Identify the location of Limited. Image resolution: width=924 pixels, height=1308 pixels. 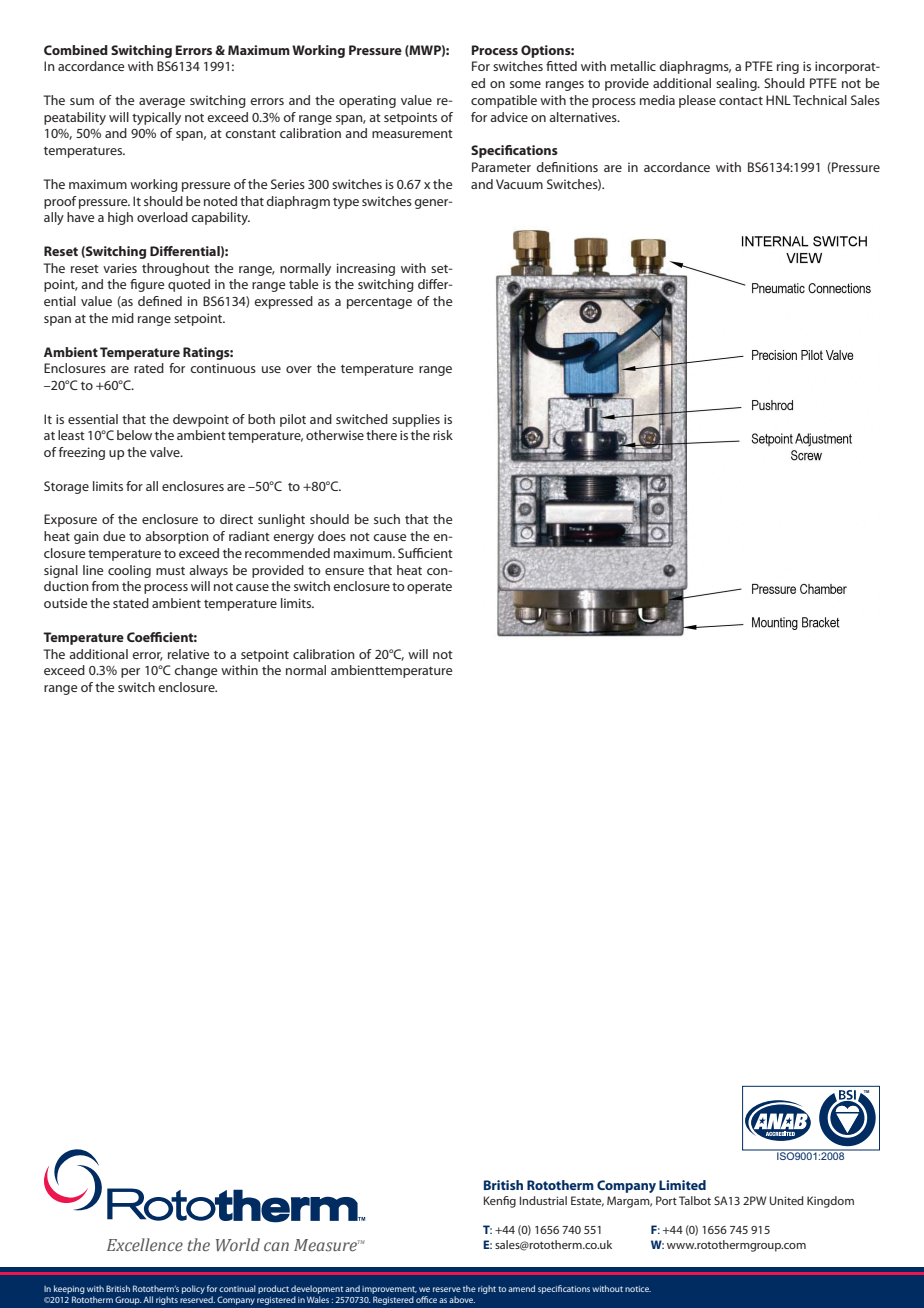
(682, 1185).
